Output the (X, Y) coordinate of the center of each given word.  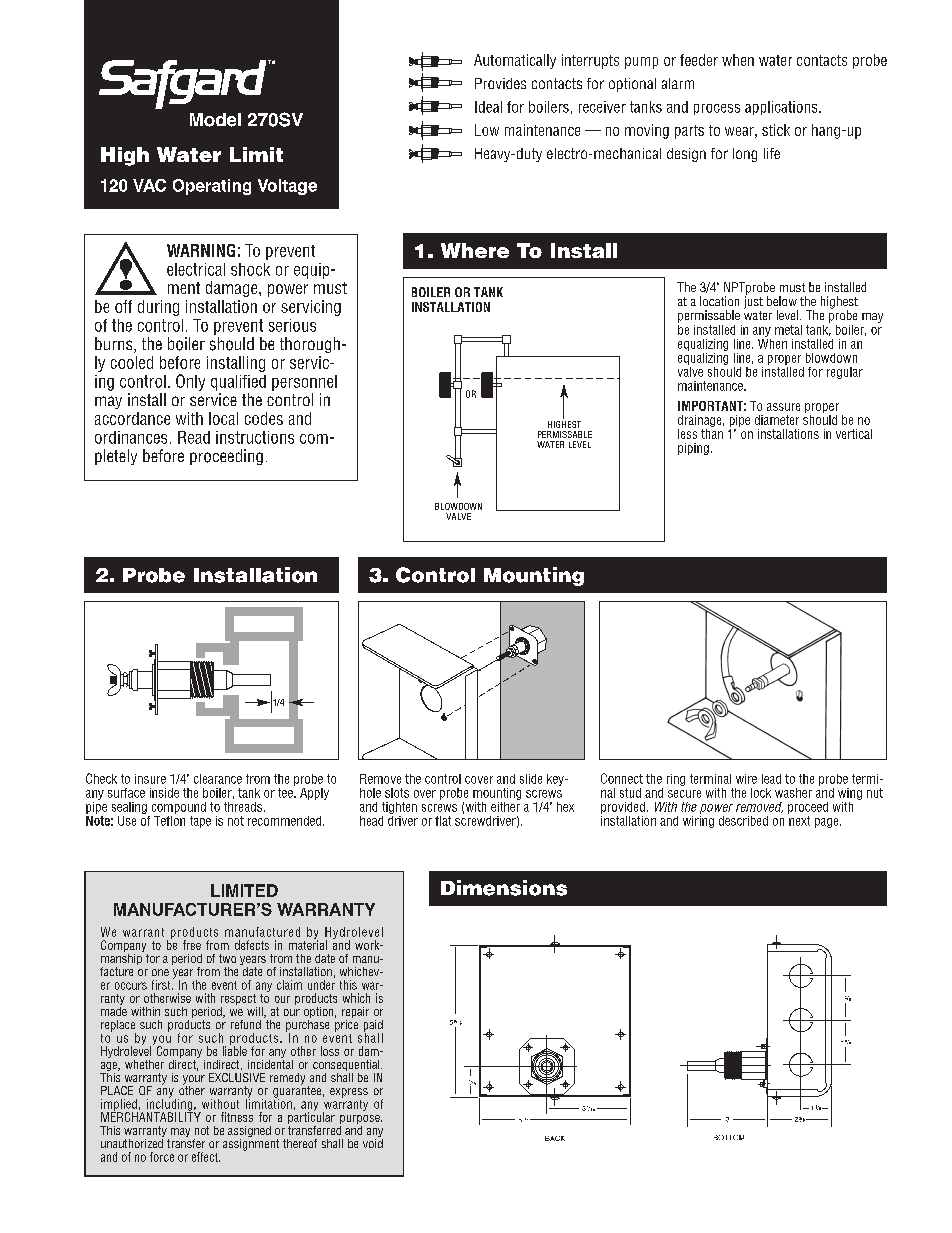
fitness (237, 1117)
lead (771, 779)
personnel (304, 383)
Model (215, 120)
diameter (777, 420)
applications (782, 108)
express (349, 1093)
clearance (218, 779)
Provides (500, 83)
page (828, 823)
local (223, 418)
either (505, 805)
